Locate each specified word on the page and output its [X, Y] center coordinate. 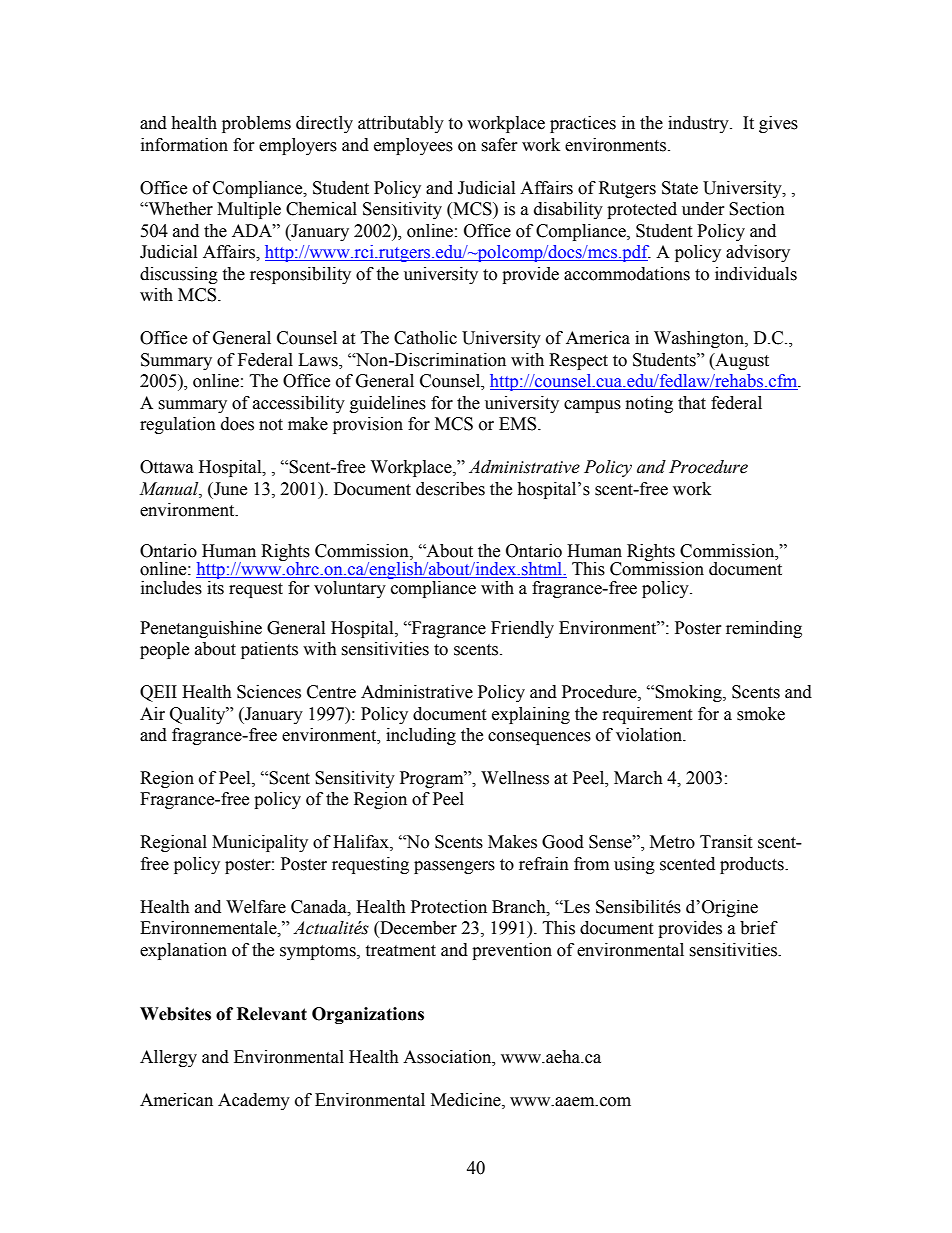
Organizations [368, 1015]
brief [759, 928]
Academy [254, 1101]
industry [699, 124]
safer [499, 145]
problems [256, 124]
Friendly [522, 629]
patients [269, 650]
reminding [764, 629]
